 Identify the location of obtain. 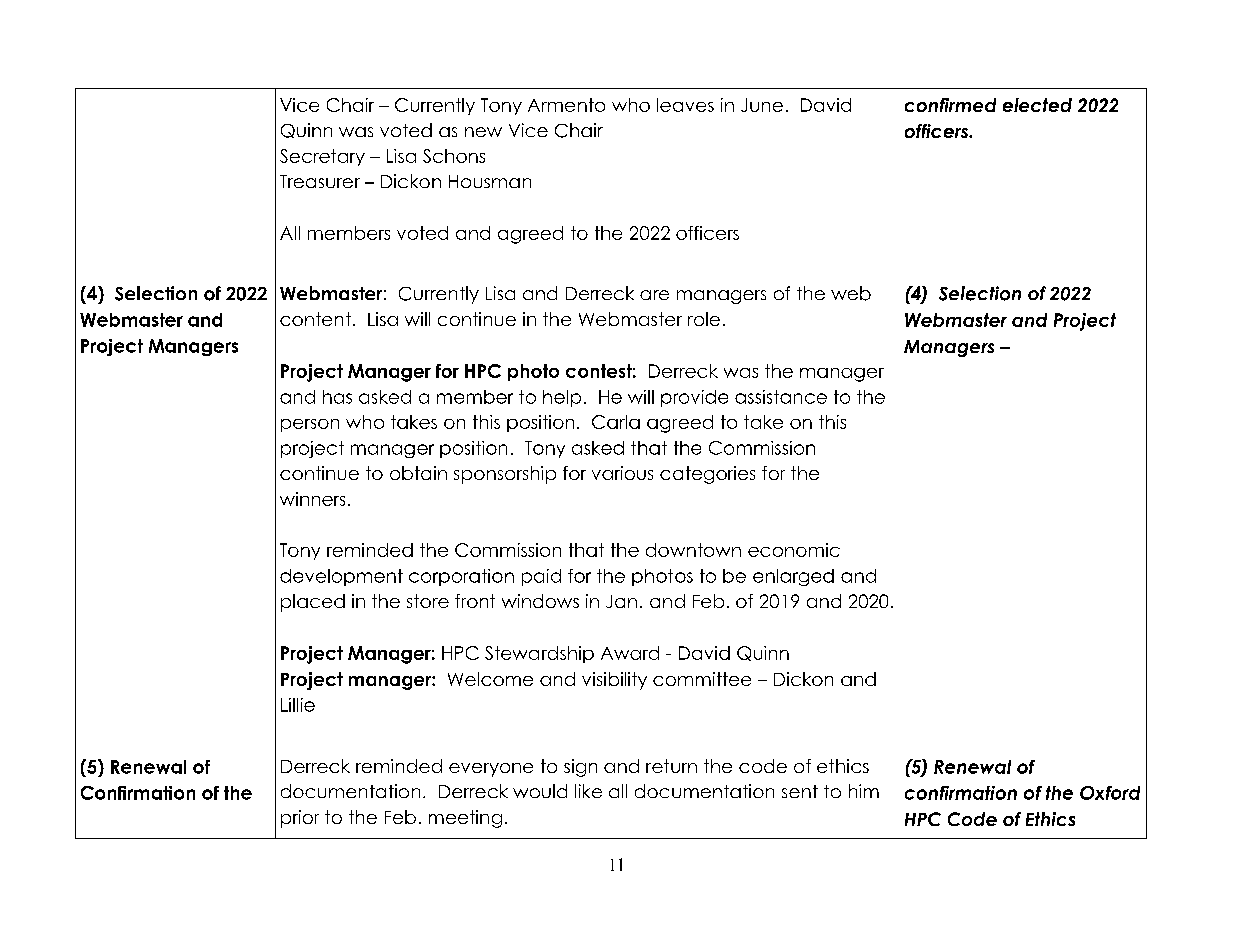
(418, 473).
